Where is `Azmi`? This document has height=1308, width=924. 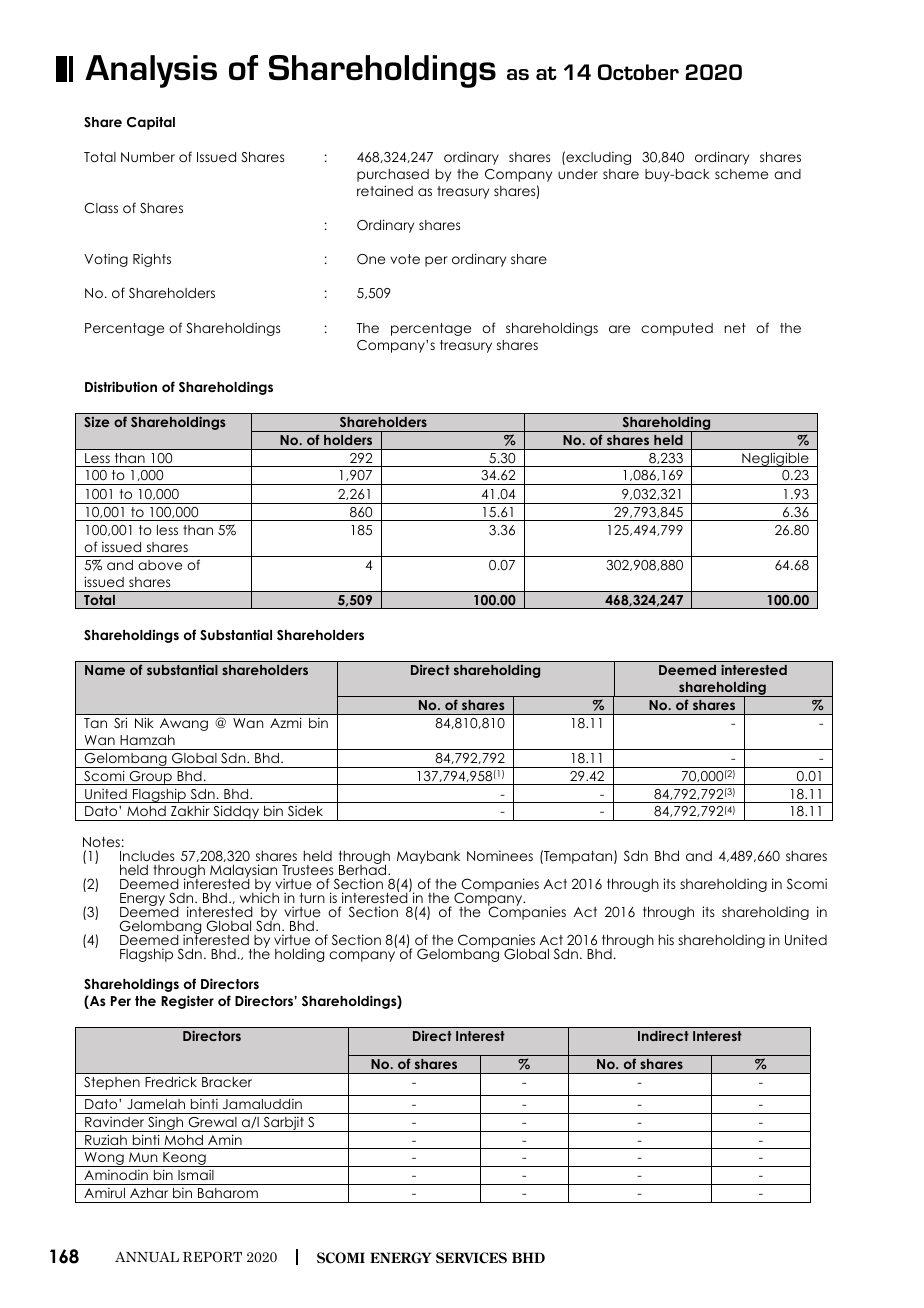 Azmi is located at coordinates (286, 723).
